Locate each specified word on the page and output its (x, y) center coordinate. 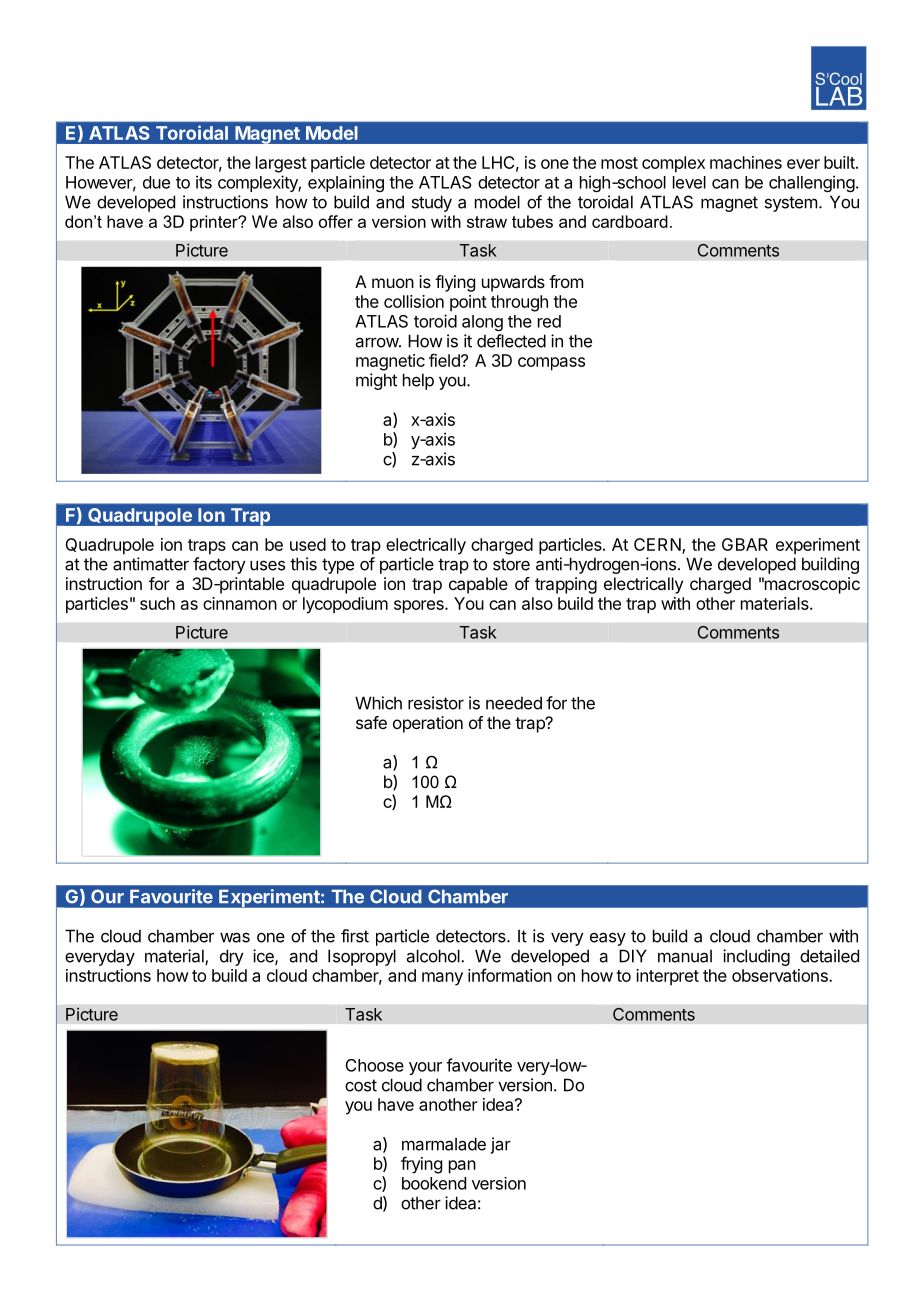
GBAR (745, 544)
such (157, 603)
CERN (658, 546)
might (376, 381)
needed (514, 703)
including (756, 957)
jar (501, 1145)
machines (746, 162)
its (204, 182)
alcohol (434, 956)
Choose (375, 1065)
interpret (667, 977)
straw (487, 222)
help (418, 381)
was (235, 937)
